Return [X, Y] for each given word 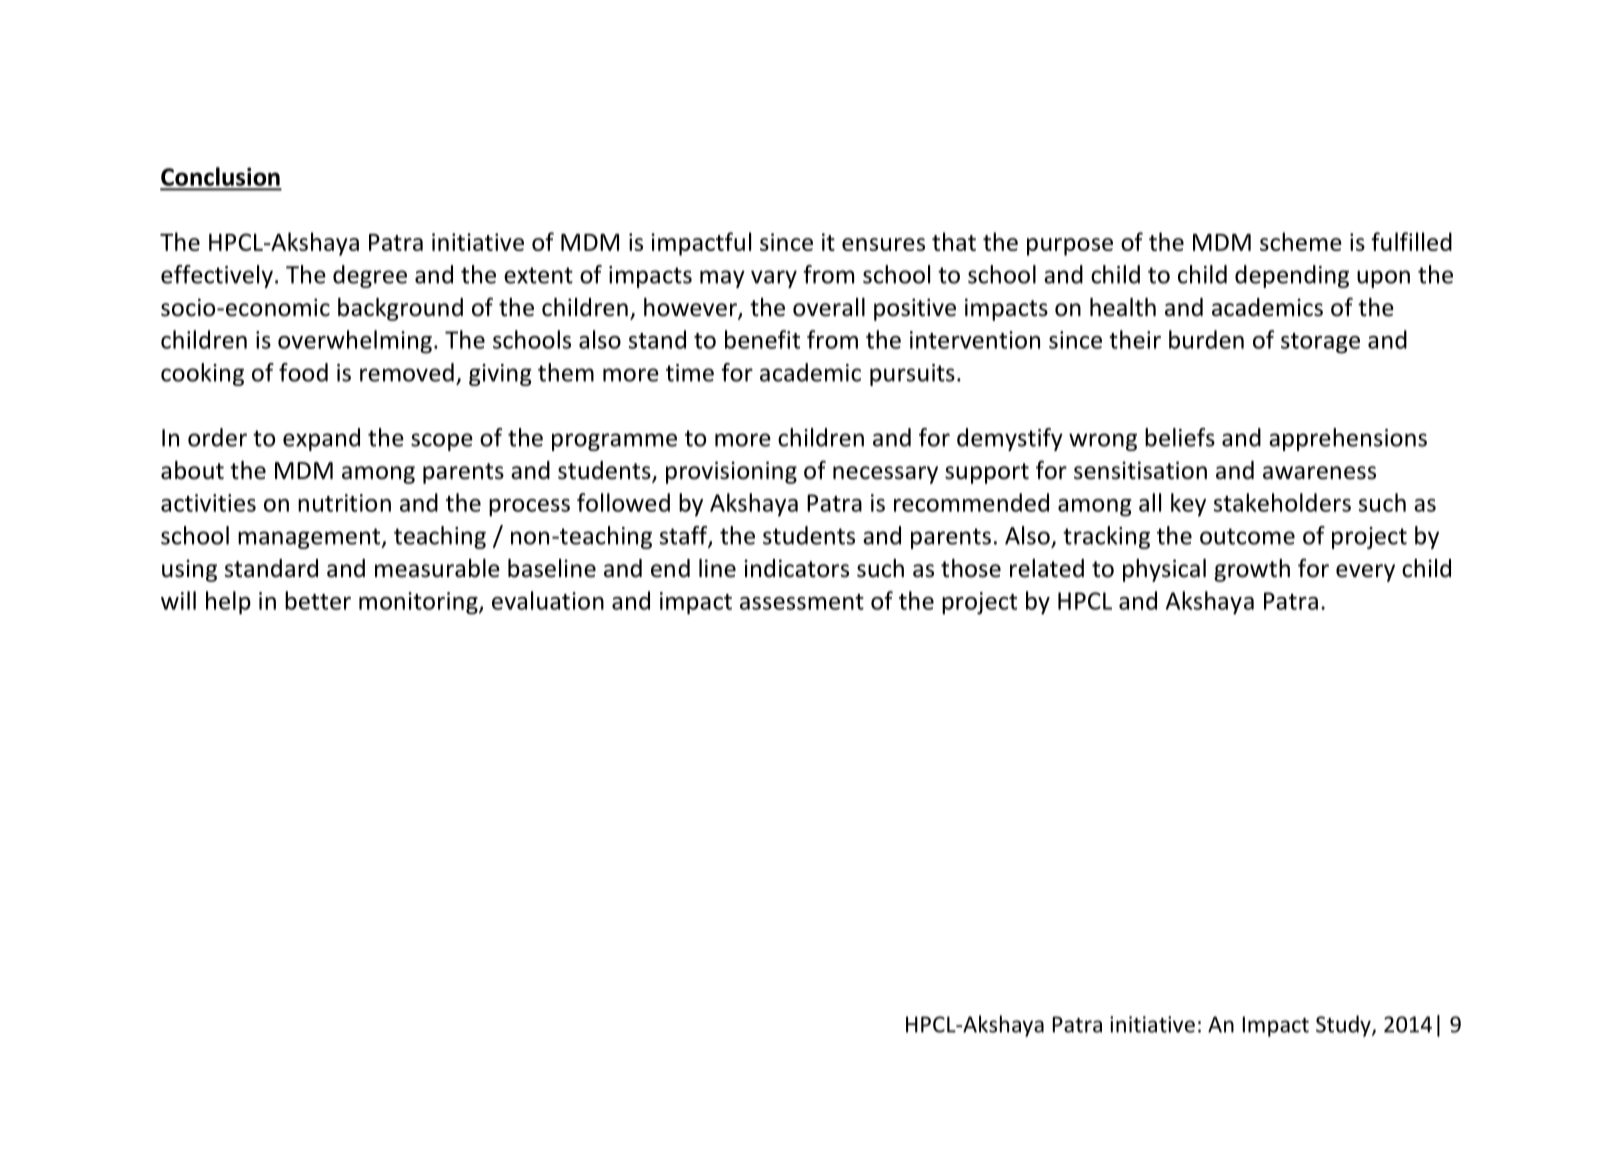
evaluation [548, 600]
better [318, 600]
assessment [802, 602]
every [1365, 573]
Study [1344, 1026]
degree [370, 276]
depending [1292, 276]
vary [774, 279]
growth [1252, 570]
